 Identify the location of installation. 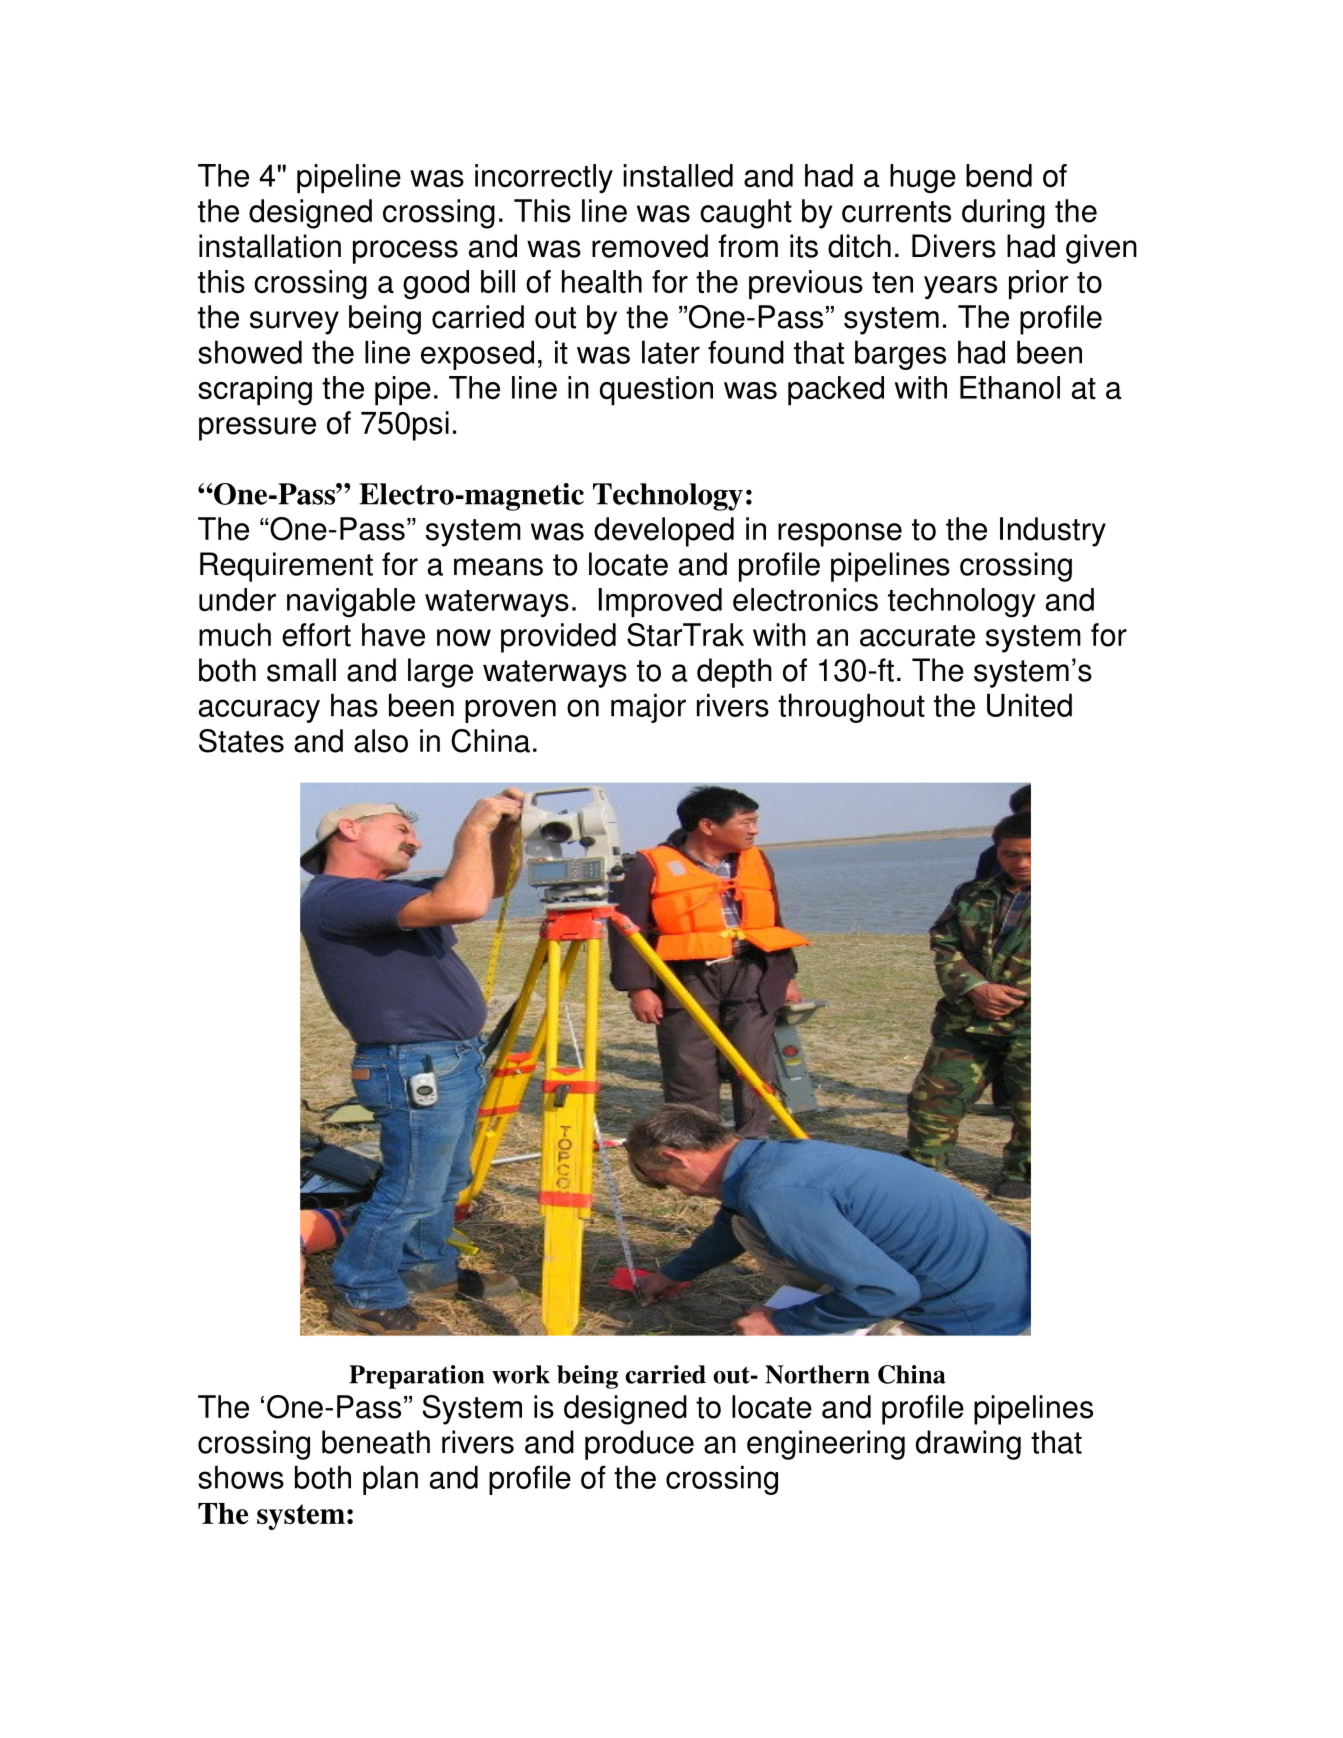
(270, 246).
